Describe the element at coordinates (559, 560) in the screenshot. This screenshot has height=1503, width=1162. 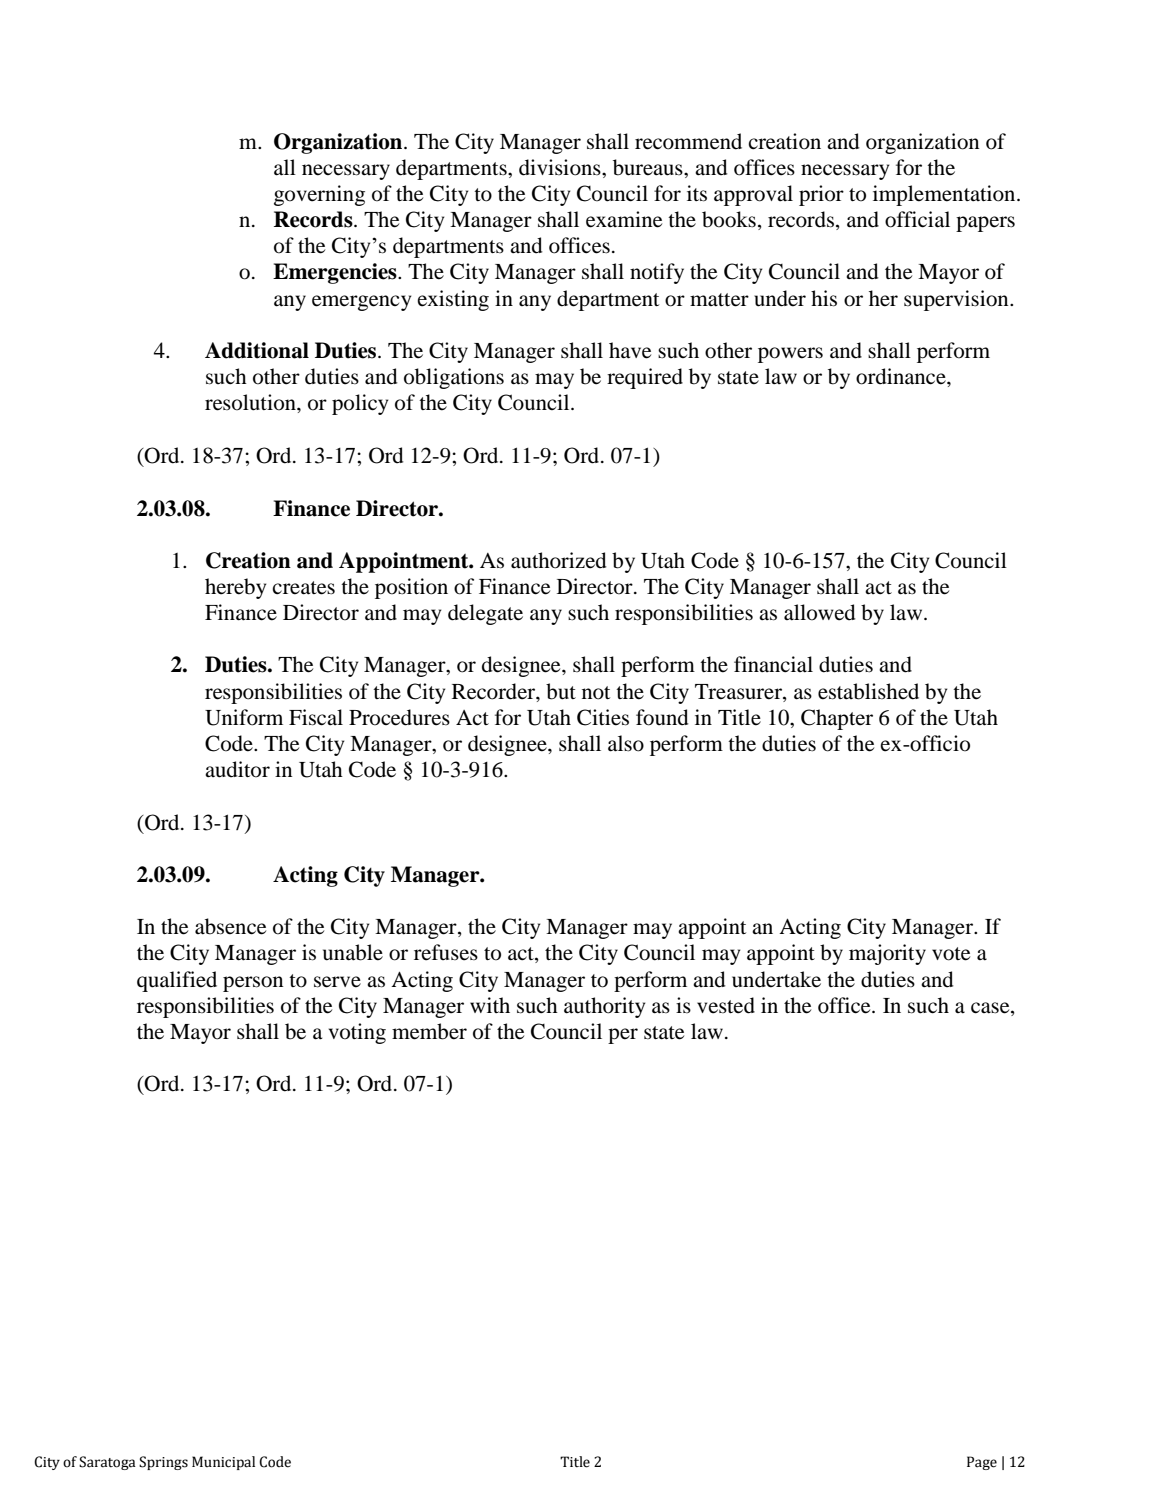
I see `authorized` at that location.
